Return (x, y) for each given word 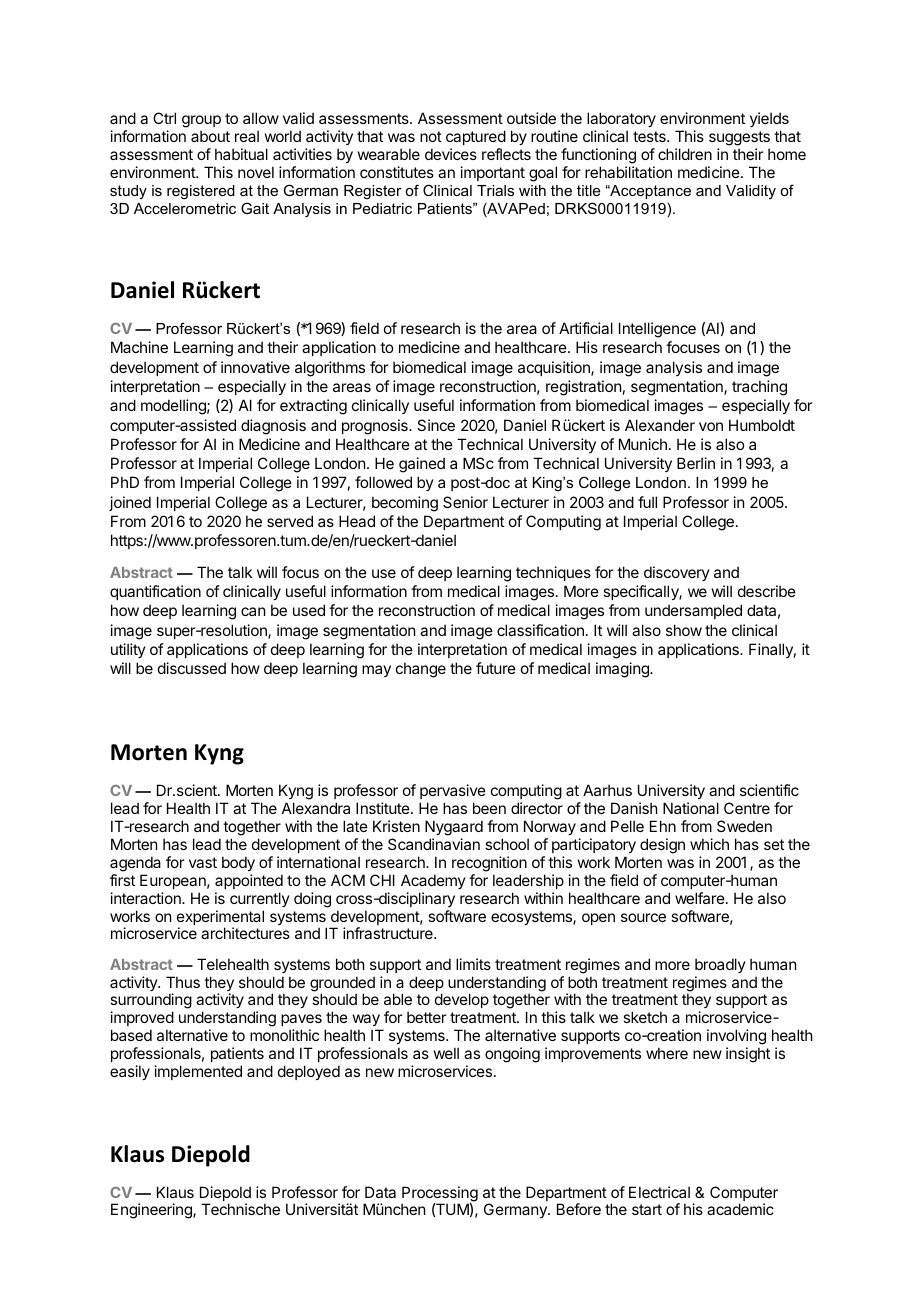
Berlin (696, 463)
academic (740, 1209)
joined (130, 503)
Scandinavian (434, 844)
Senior (465, 502)
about (210, 136)
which (709, 844)
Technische (240, 1209)
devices (451, 154)
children (685, 154)
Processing (440, 1195)
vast (203, 862)
